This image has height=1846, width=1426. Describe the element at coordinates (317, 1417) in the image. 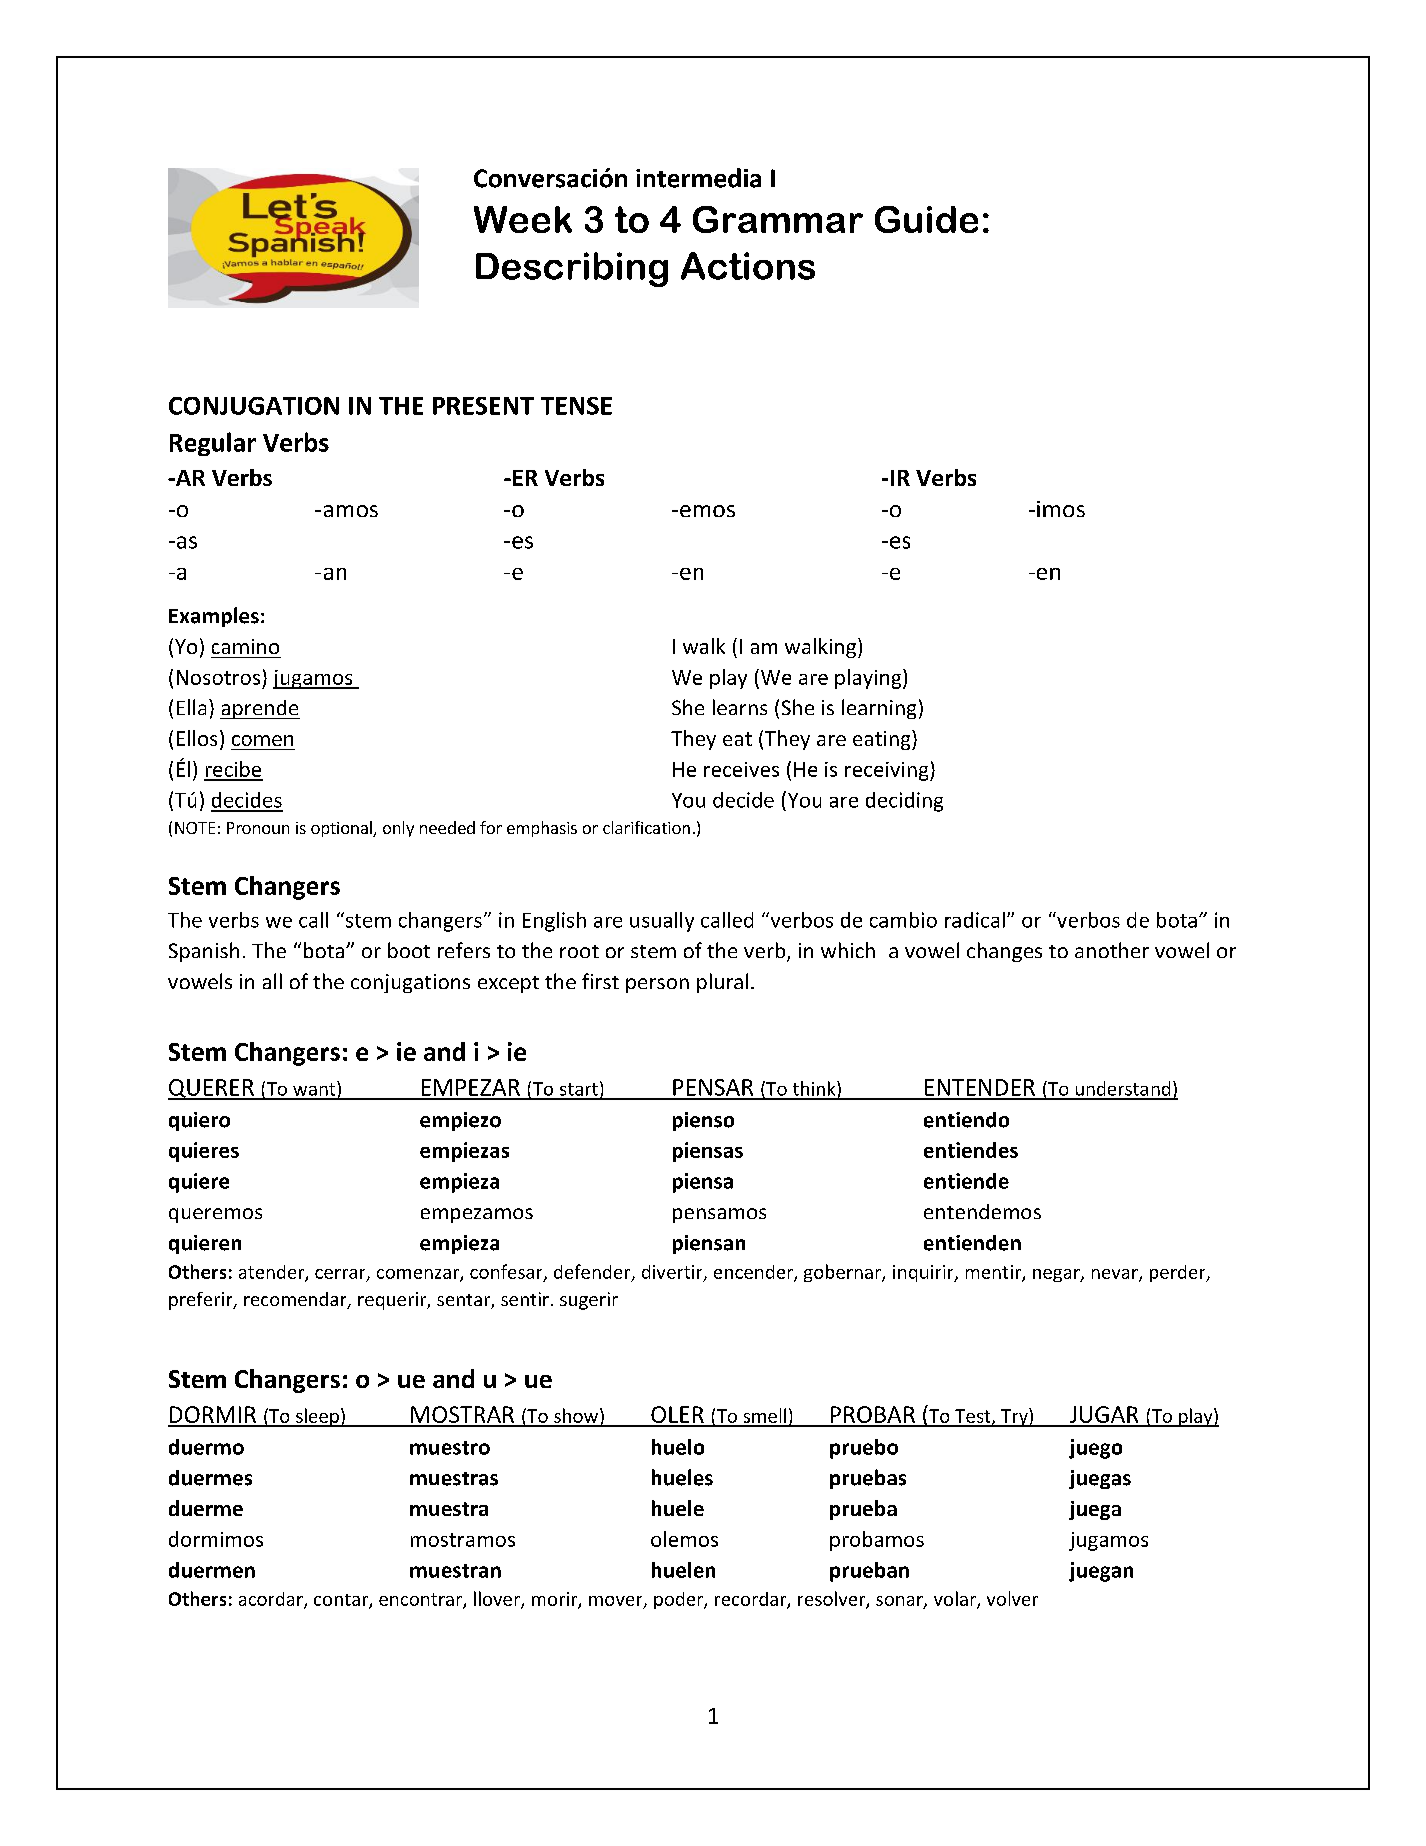

I see `sleep` at that location.
